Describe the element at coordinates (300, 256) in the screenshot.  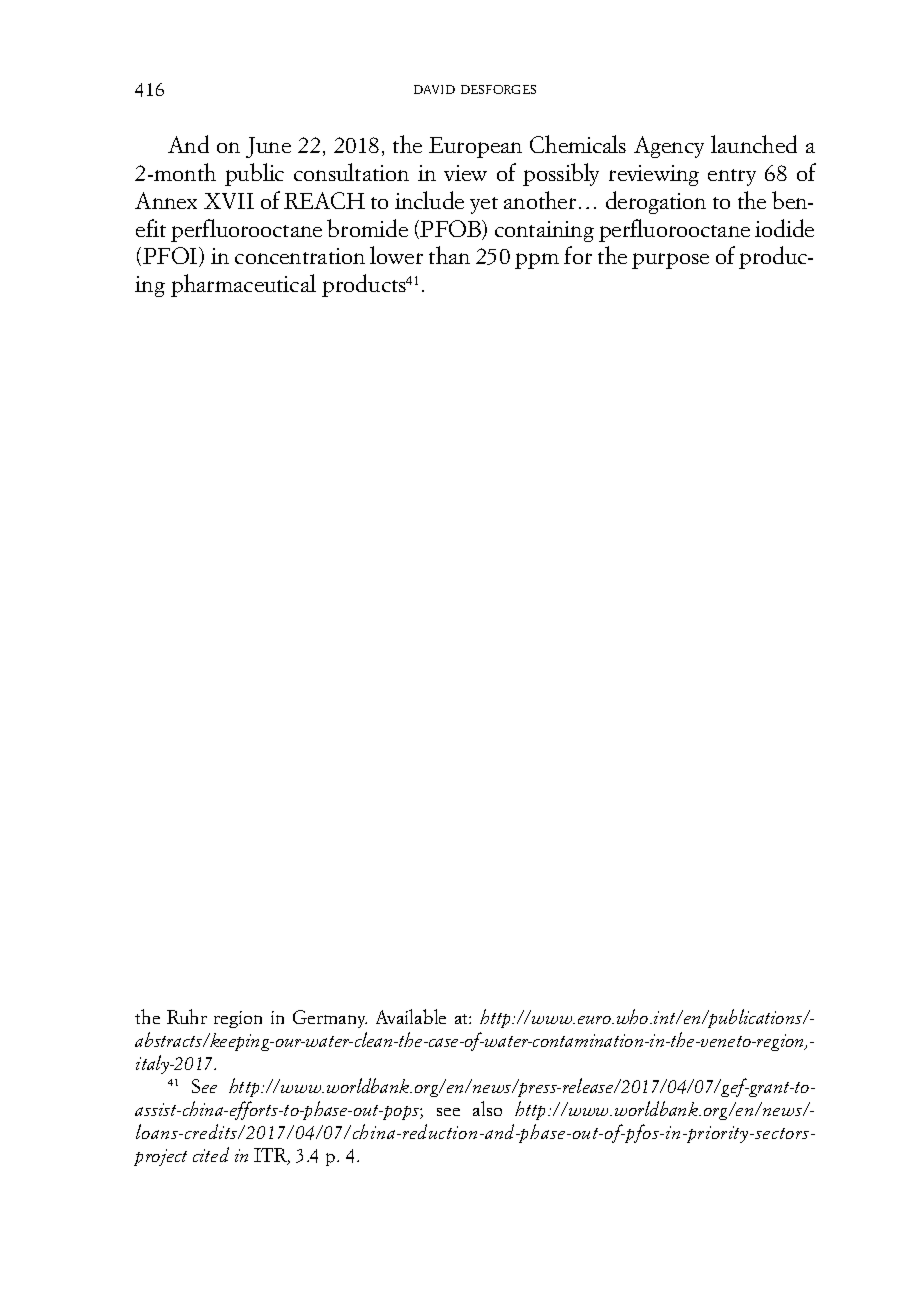
I see `concentration` at that location.
